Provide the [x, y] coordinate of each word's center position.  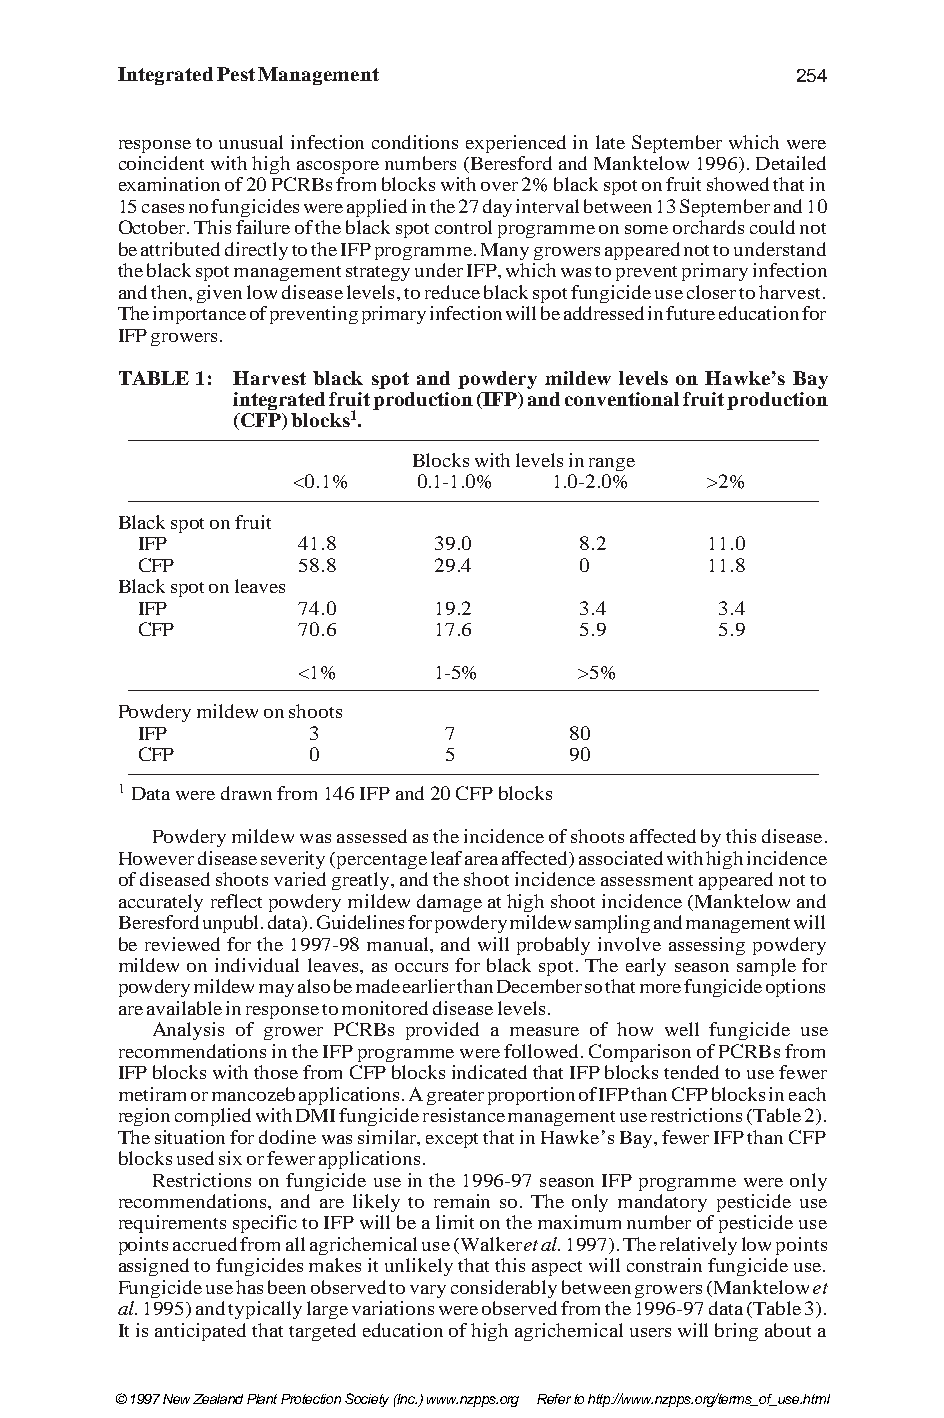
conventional [622, 399]
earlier [429, 986]
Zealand [218, 1399]
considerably [504, 1289]
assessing [707, 946]
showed [738, 184]
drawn [246, 793]
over [499, 186]
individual [257, 965]
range [612, 464]
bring [736, 1332]
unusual [251, 142]
